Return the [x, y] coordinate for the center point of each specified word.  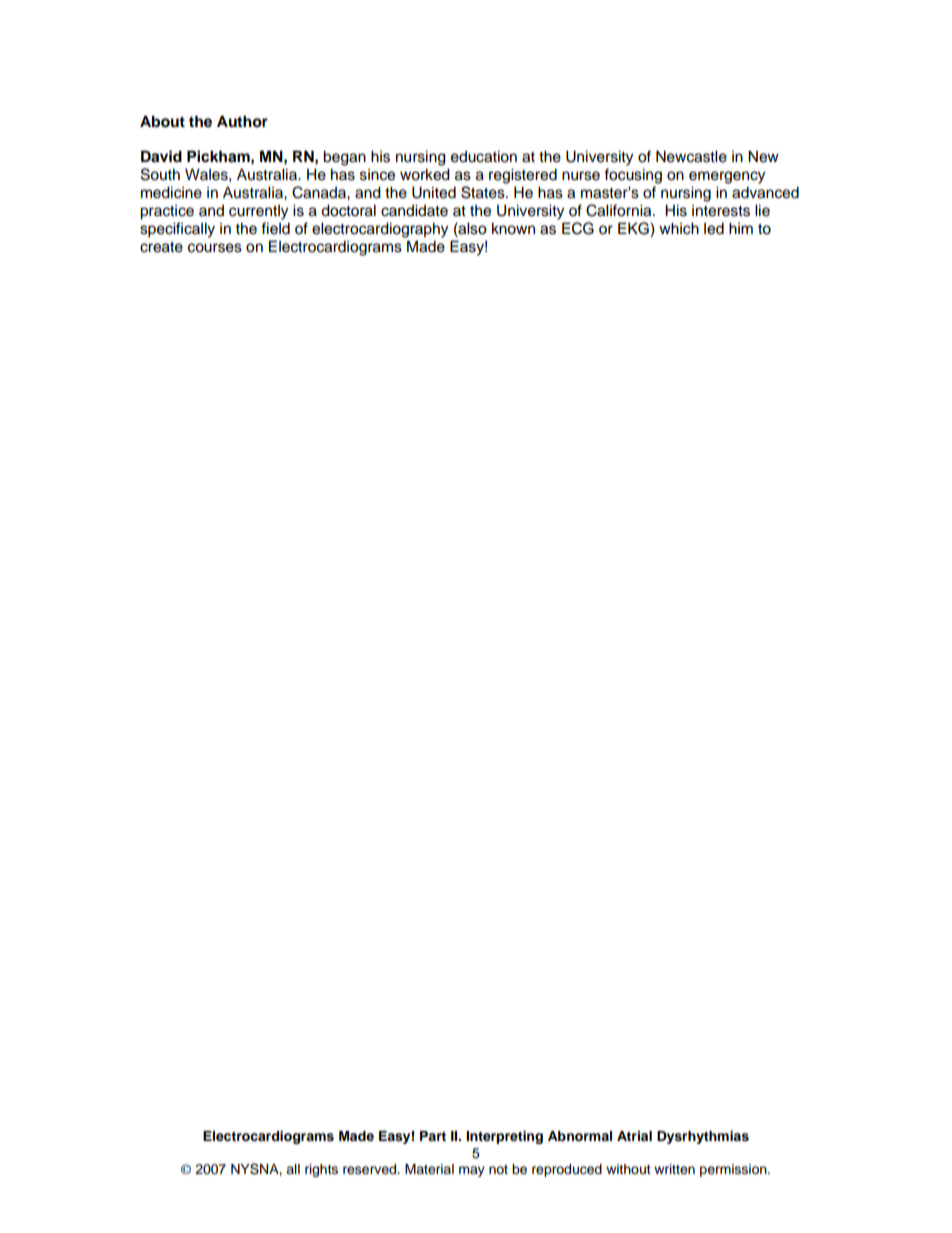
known [513, 228]
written [674, 1169]
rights [321, 1170]
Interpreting [504, 1137]
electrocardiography [380, 230]
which [679, 228]
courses [215, 248]
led [714, 228]
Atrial [634, 1136]
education [484, 156]
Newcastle [691, 156]
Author [242, 121]
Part [433, 1136]
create [161, 247]
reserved [371, 1169]
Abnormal [580, 1136]
